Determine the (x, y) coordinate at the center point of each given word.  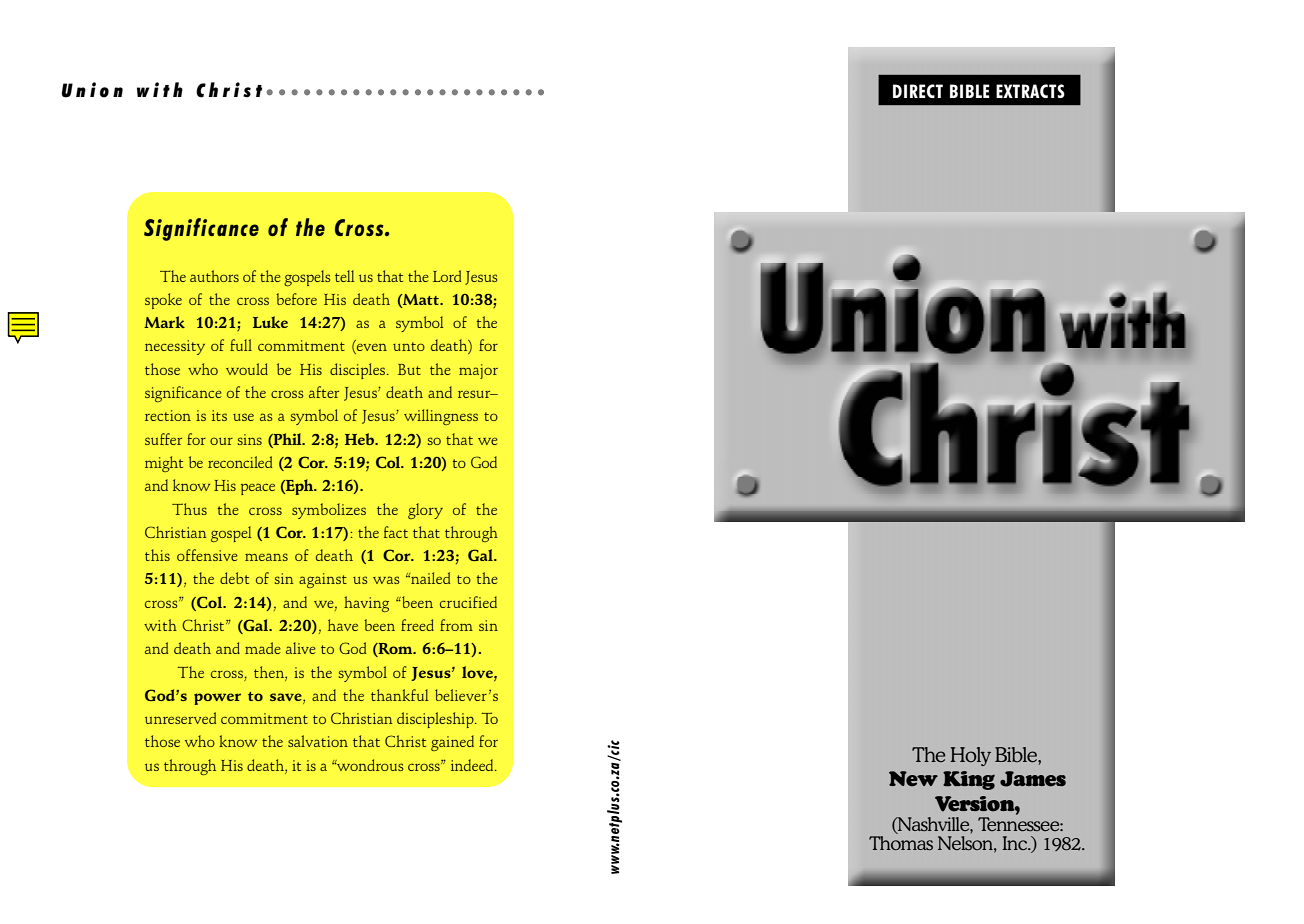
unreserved (180, 718)
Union (92, 90)
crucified (468, 602)
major (478, 371)
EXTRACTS (1030, 91)
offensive (207, 555)
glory (425, 511)
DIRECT (918, 91)
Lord (447, 276)
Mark (164, 322)
